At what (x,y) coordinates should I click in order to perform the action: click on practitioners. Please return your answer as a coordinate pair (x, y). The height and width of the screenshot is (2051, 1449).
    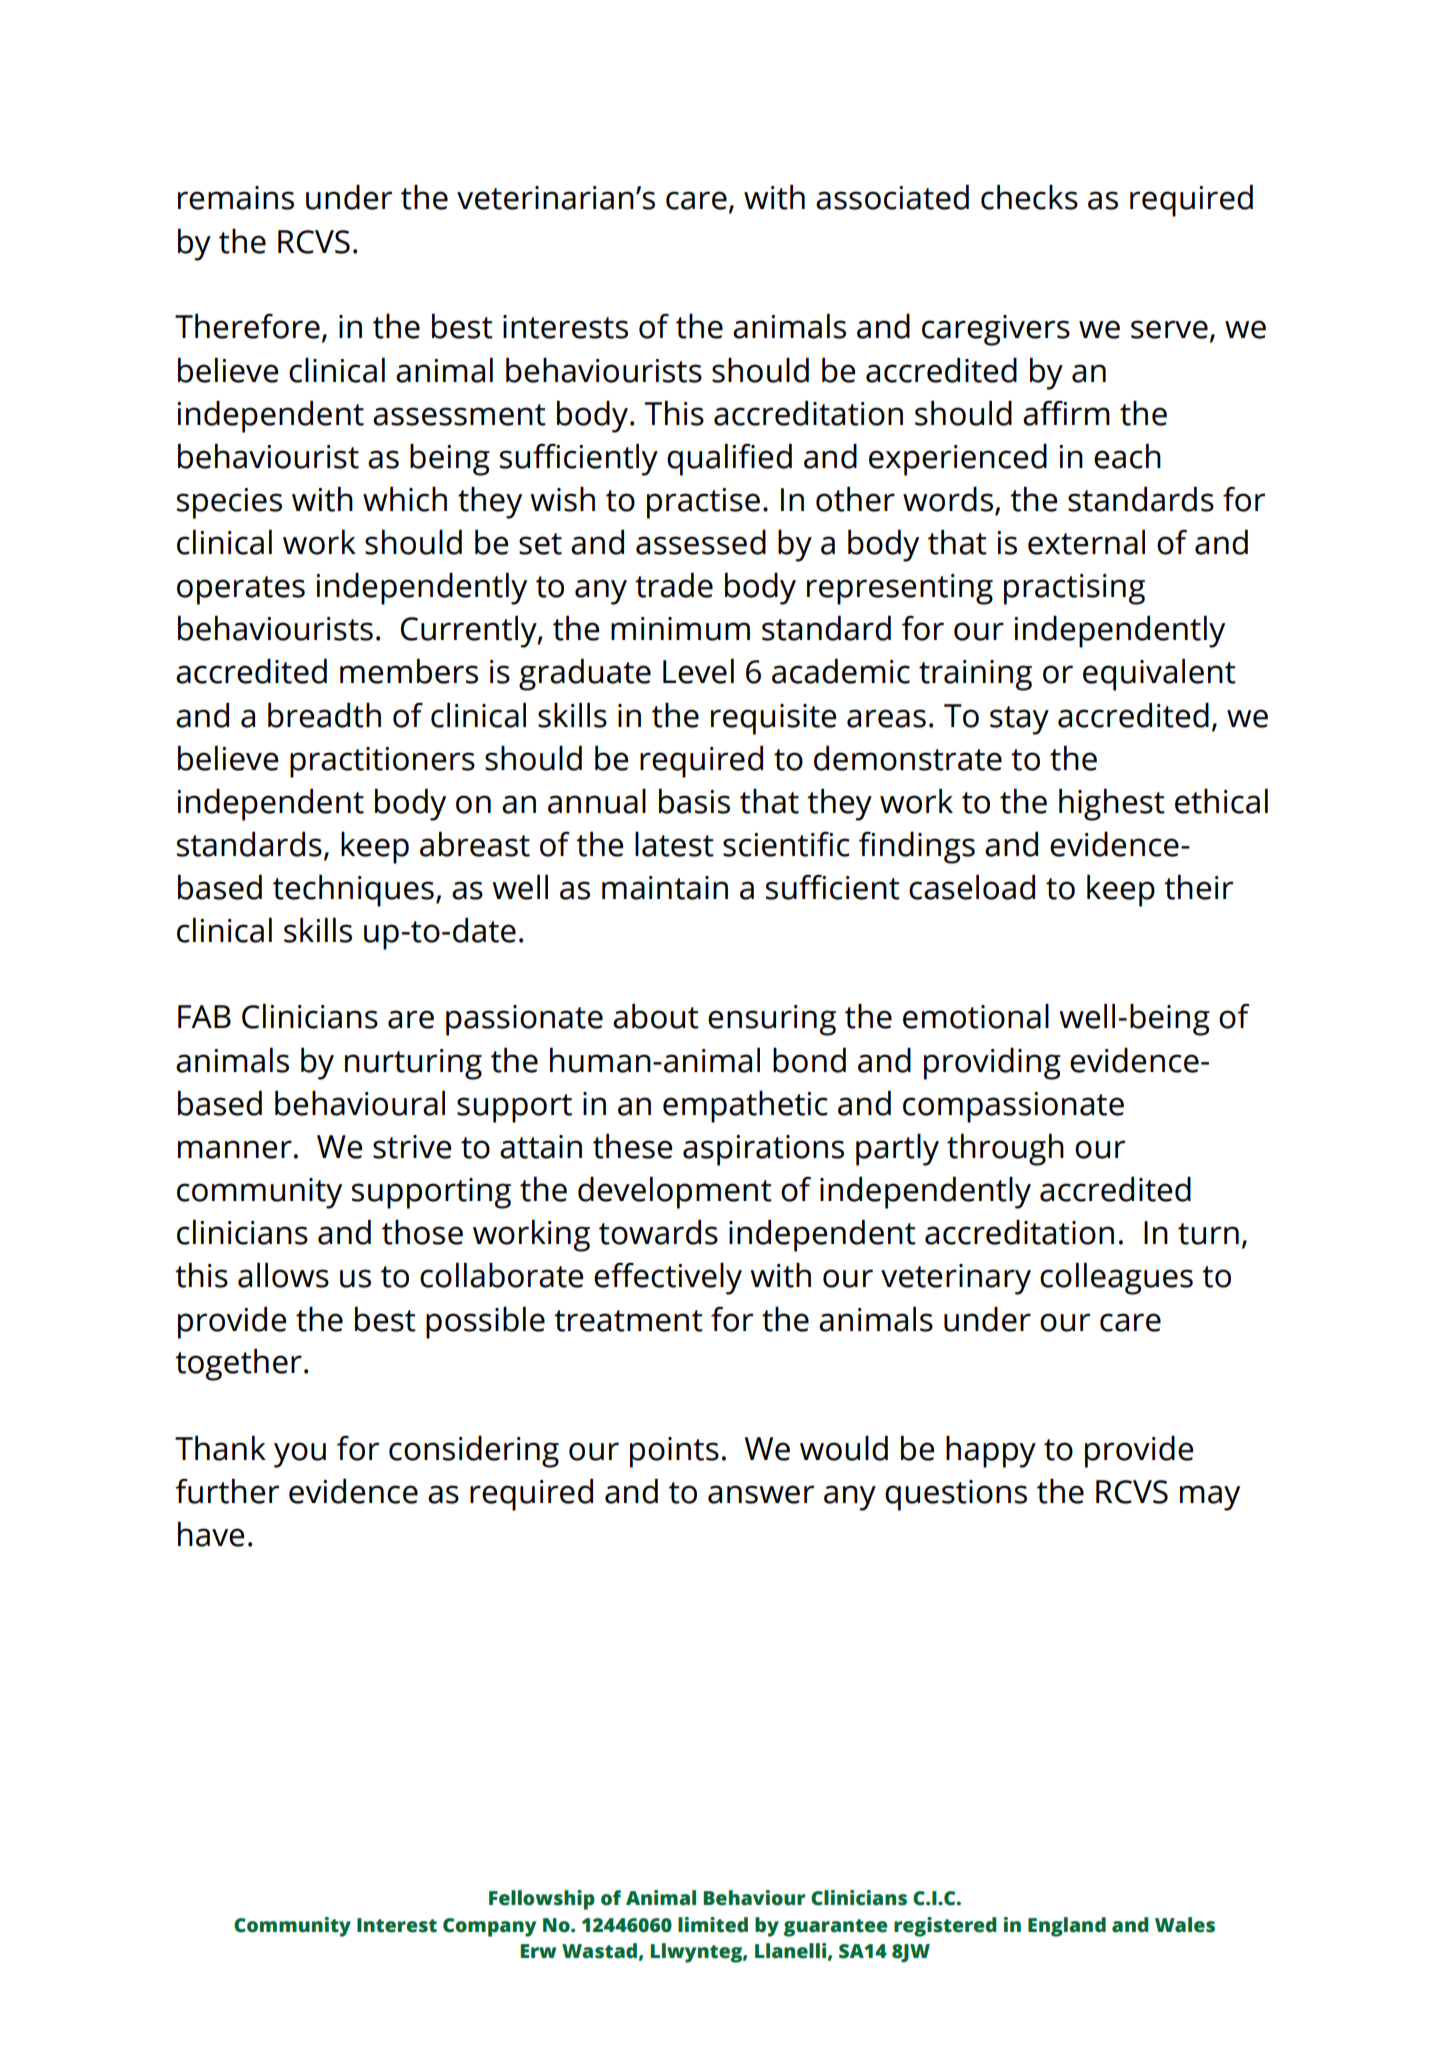
    Looking at the image, I should click on (382, 762).
